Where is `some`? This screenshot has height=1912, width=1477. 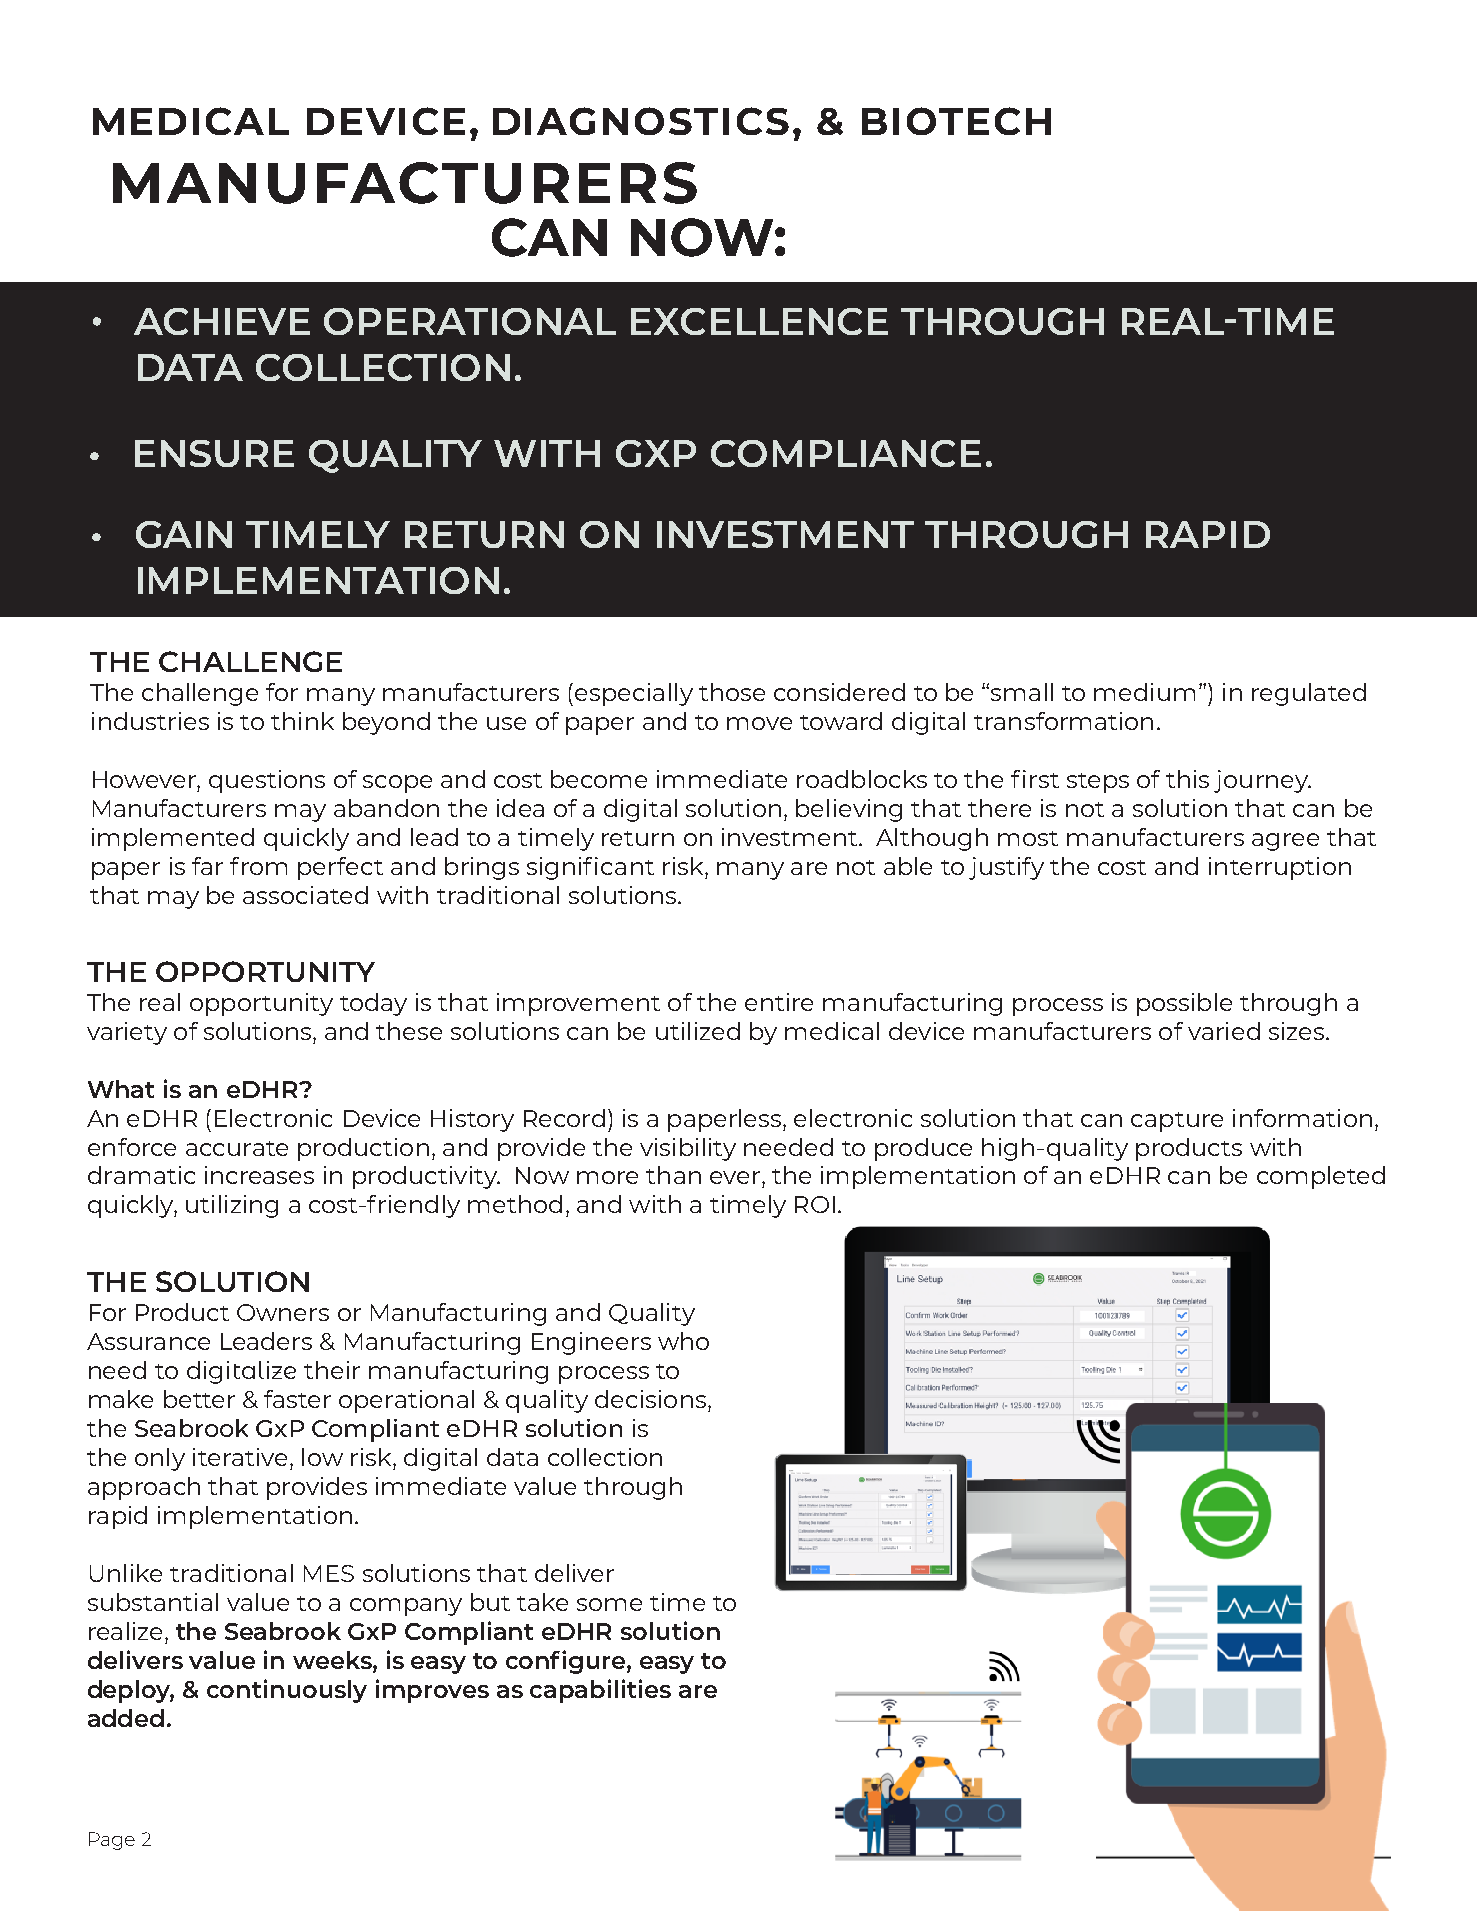 some is located at coordinates (609, 1604).
